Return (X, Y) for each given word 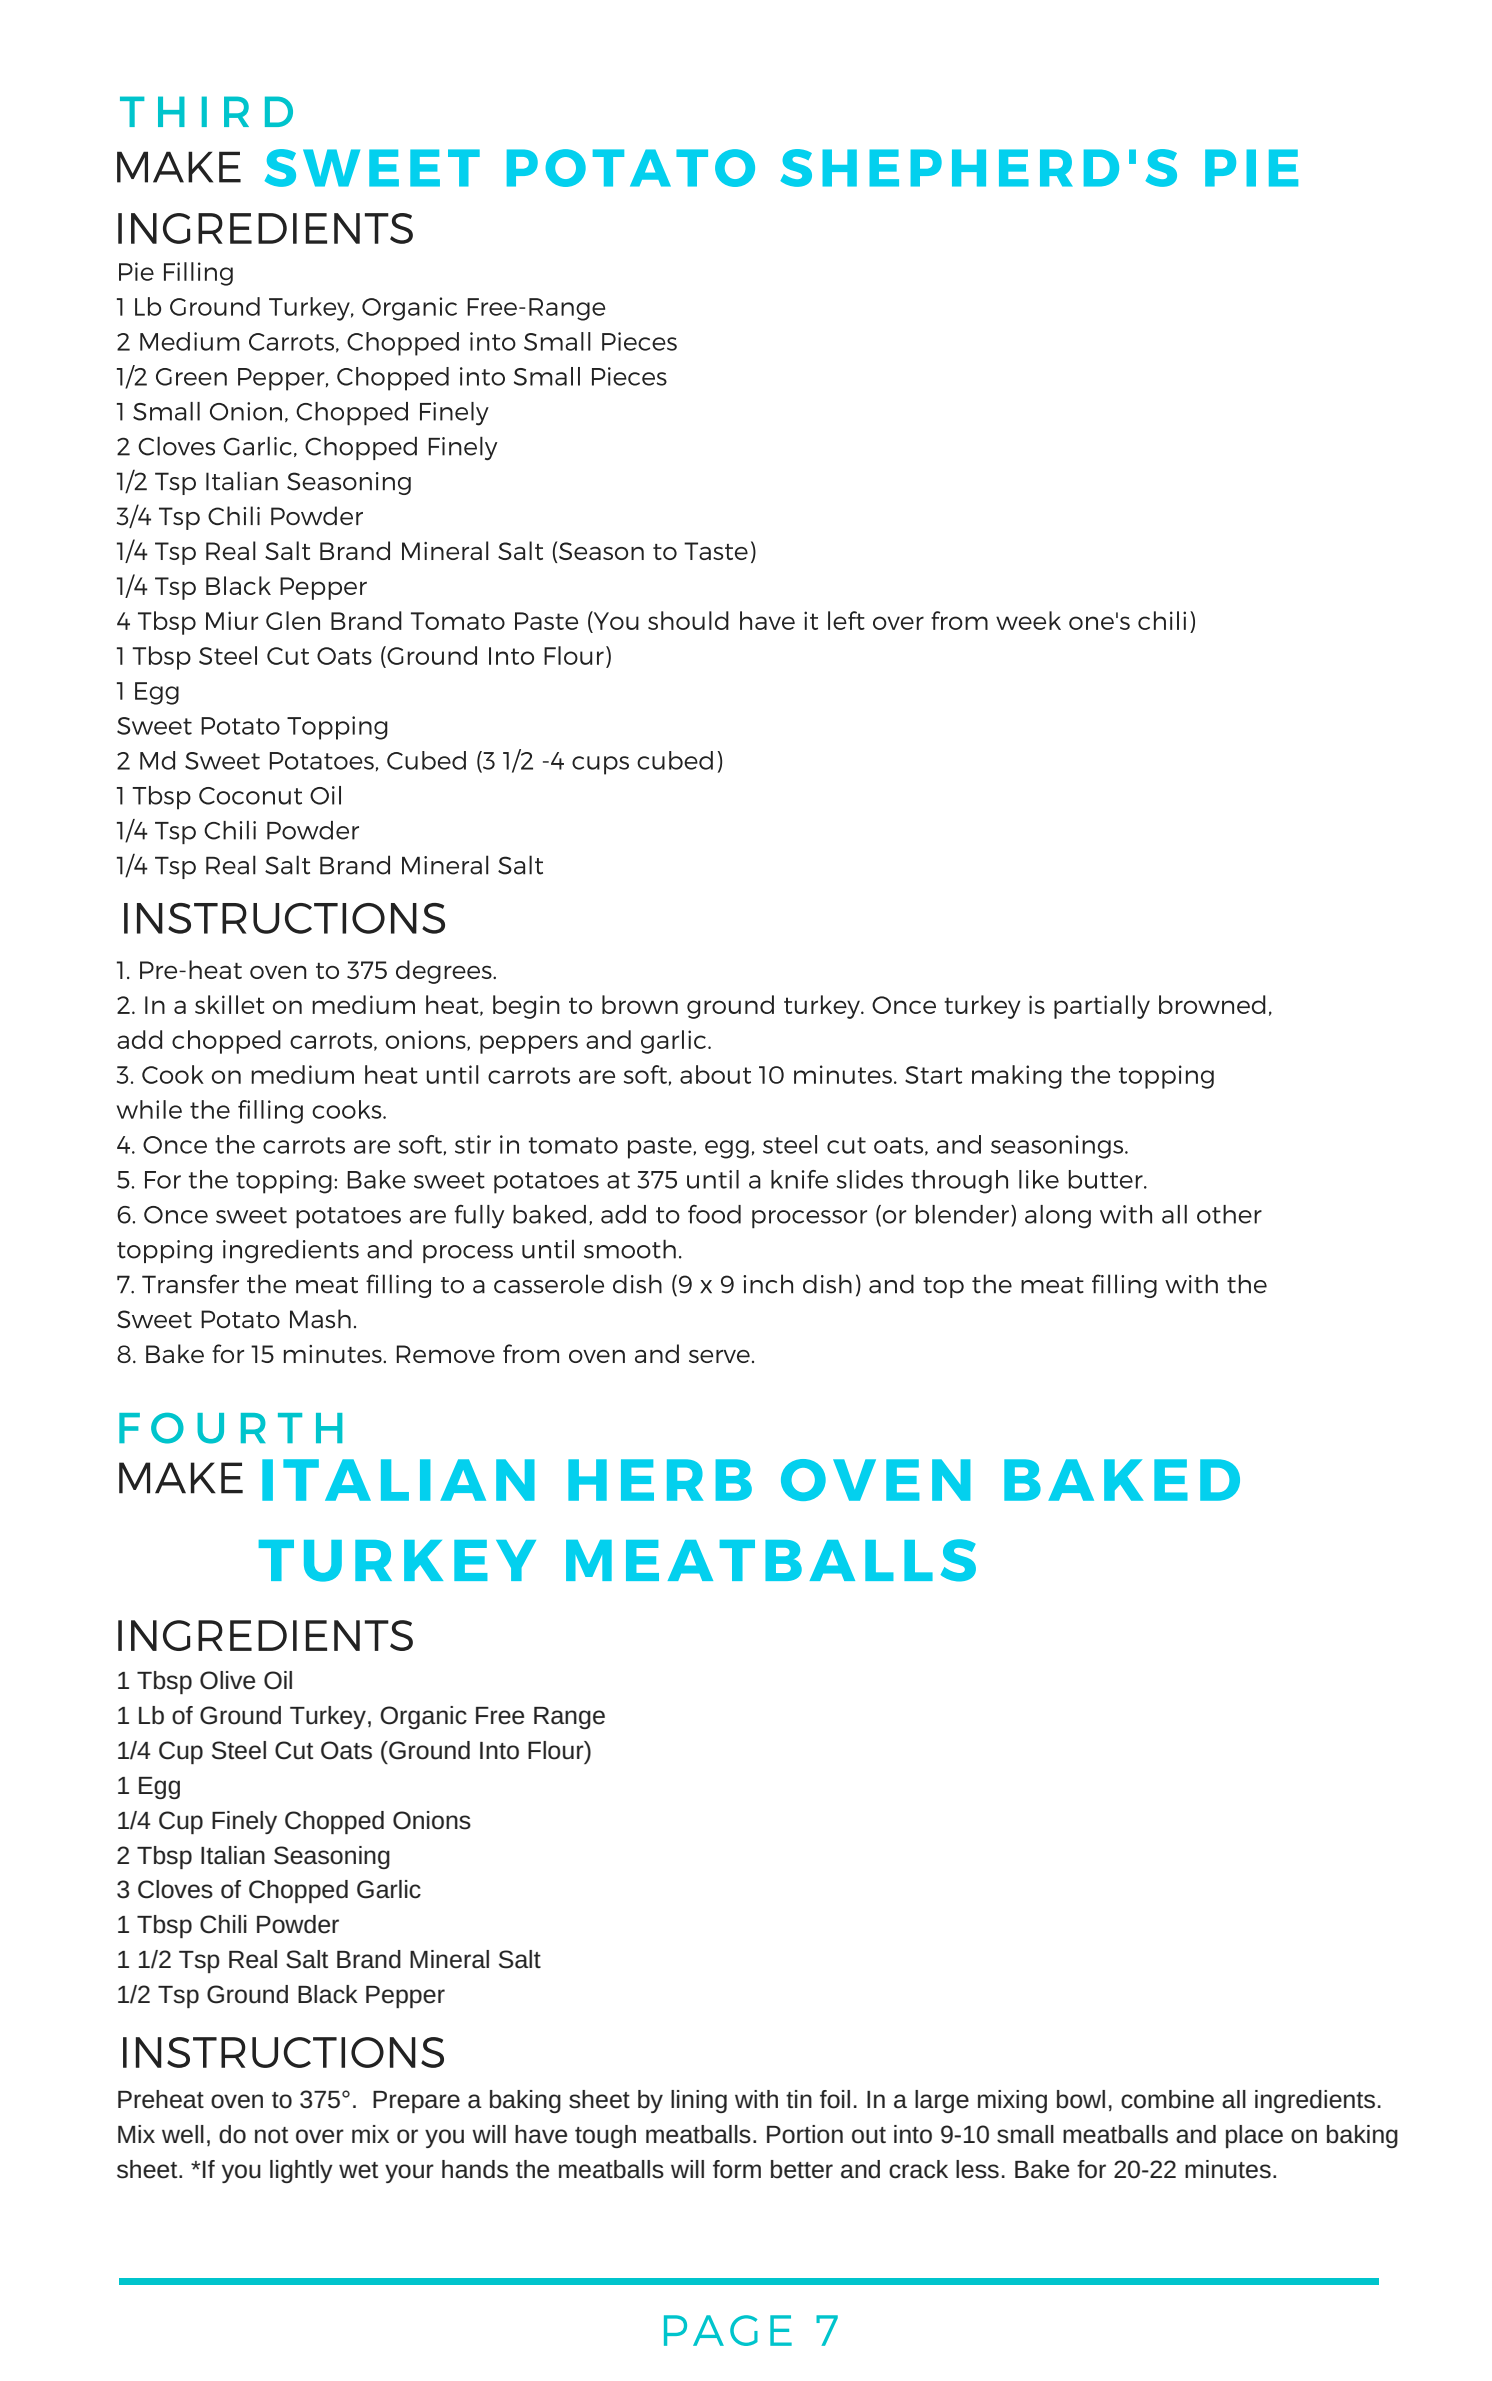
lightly (301, 2171)
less (977, 2169)
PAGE (728, 2330)
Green (191, 377)
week (1028, 620)
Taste (716, 551)
